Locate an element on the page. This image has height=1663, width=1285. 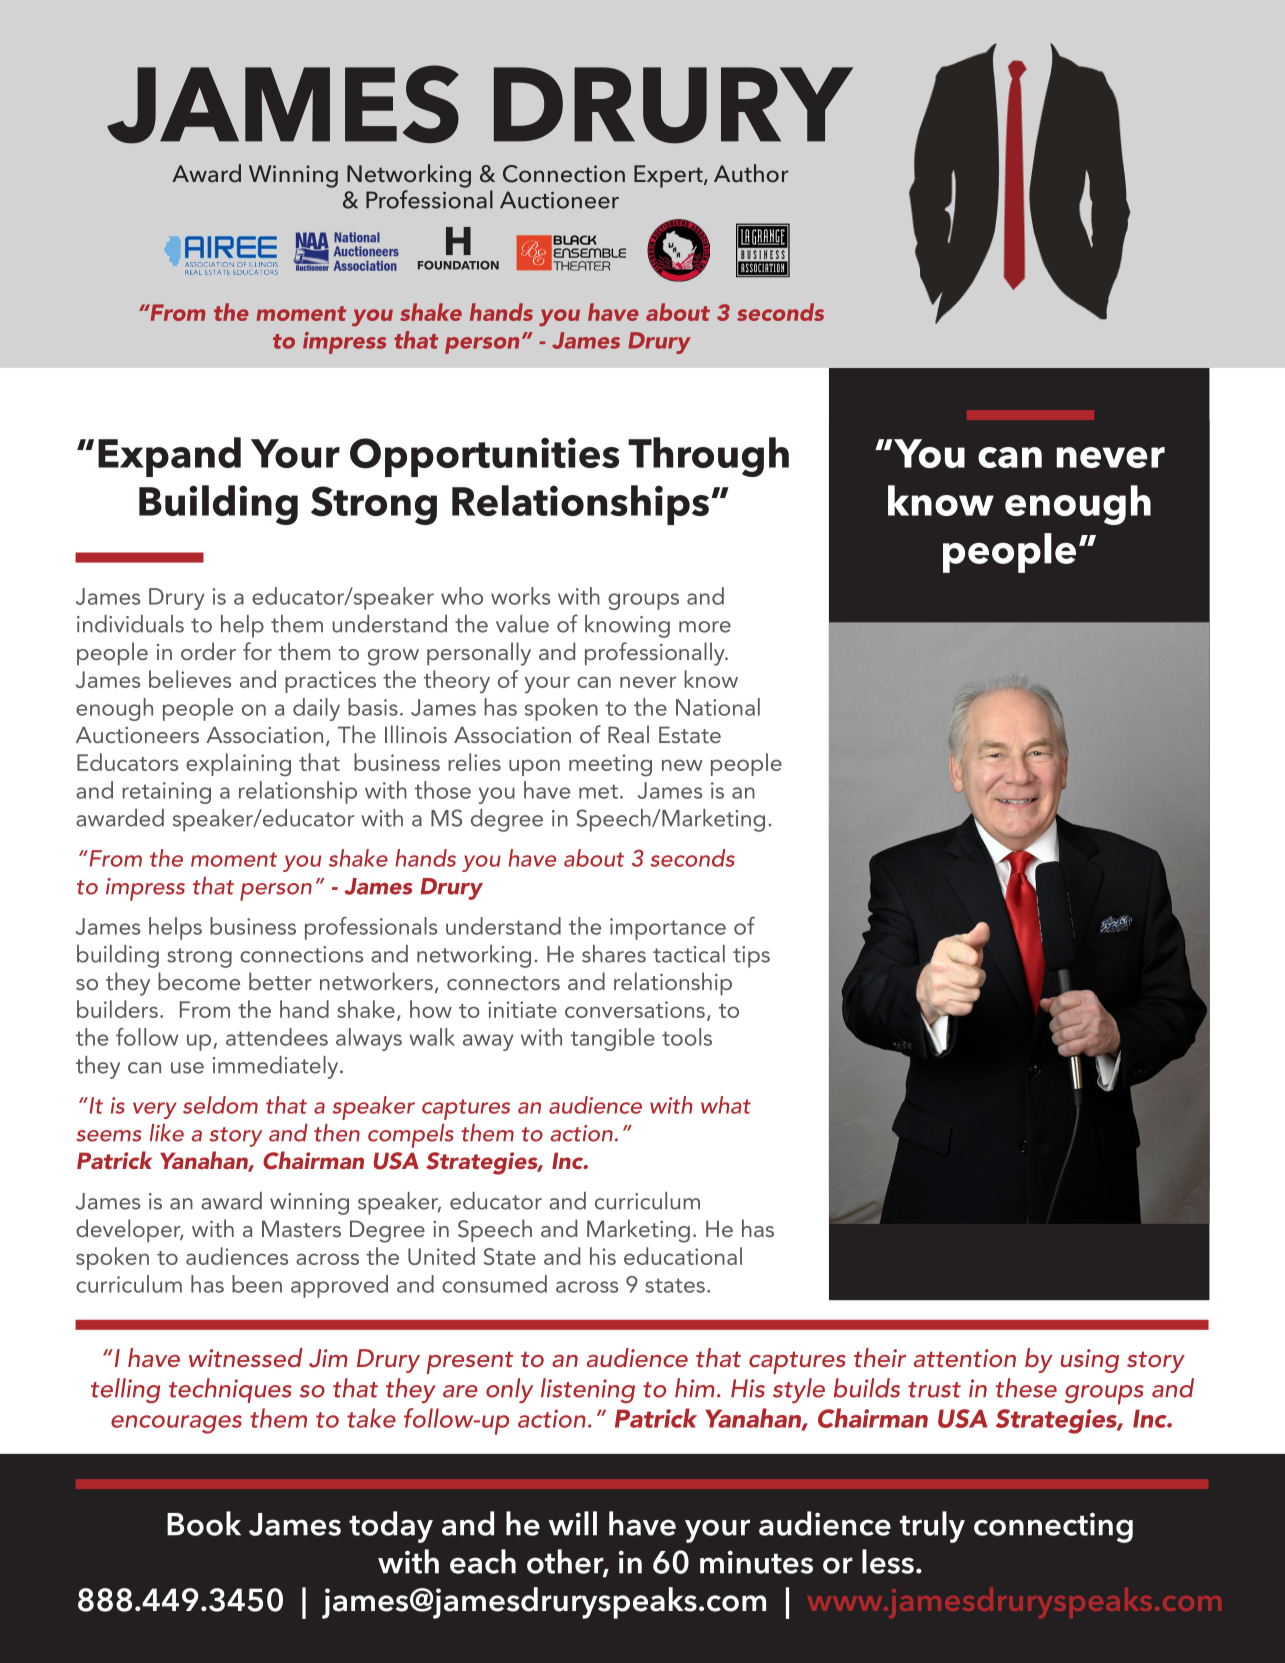
works is located at coordinates (520, 596).
